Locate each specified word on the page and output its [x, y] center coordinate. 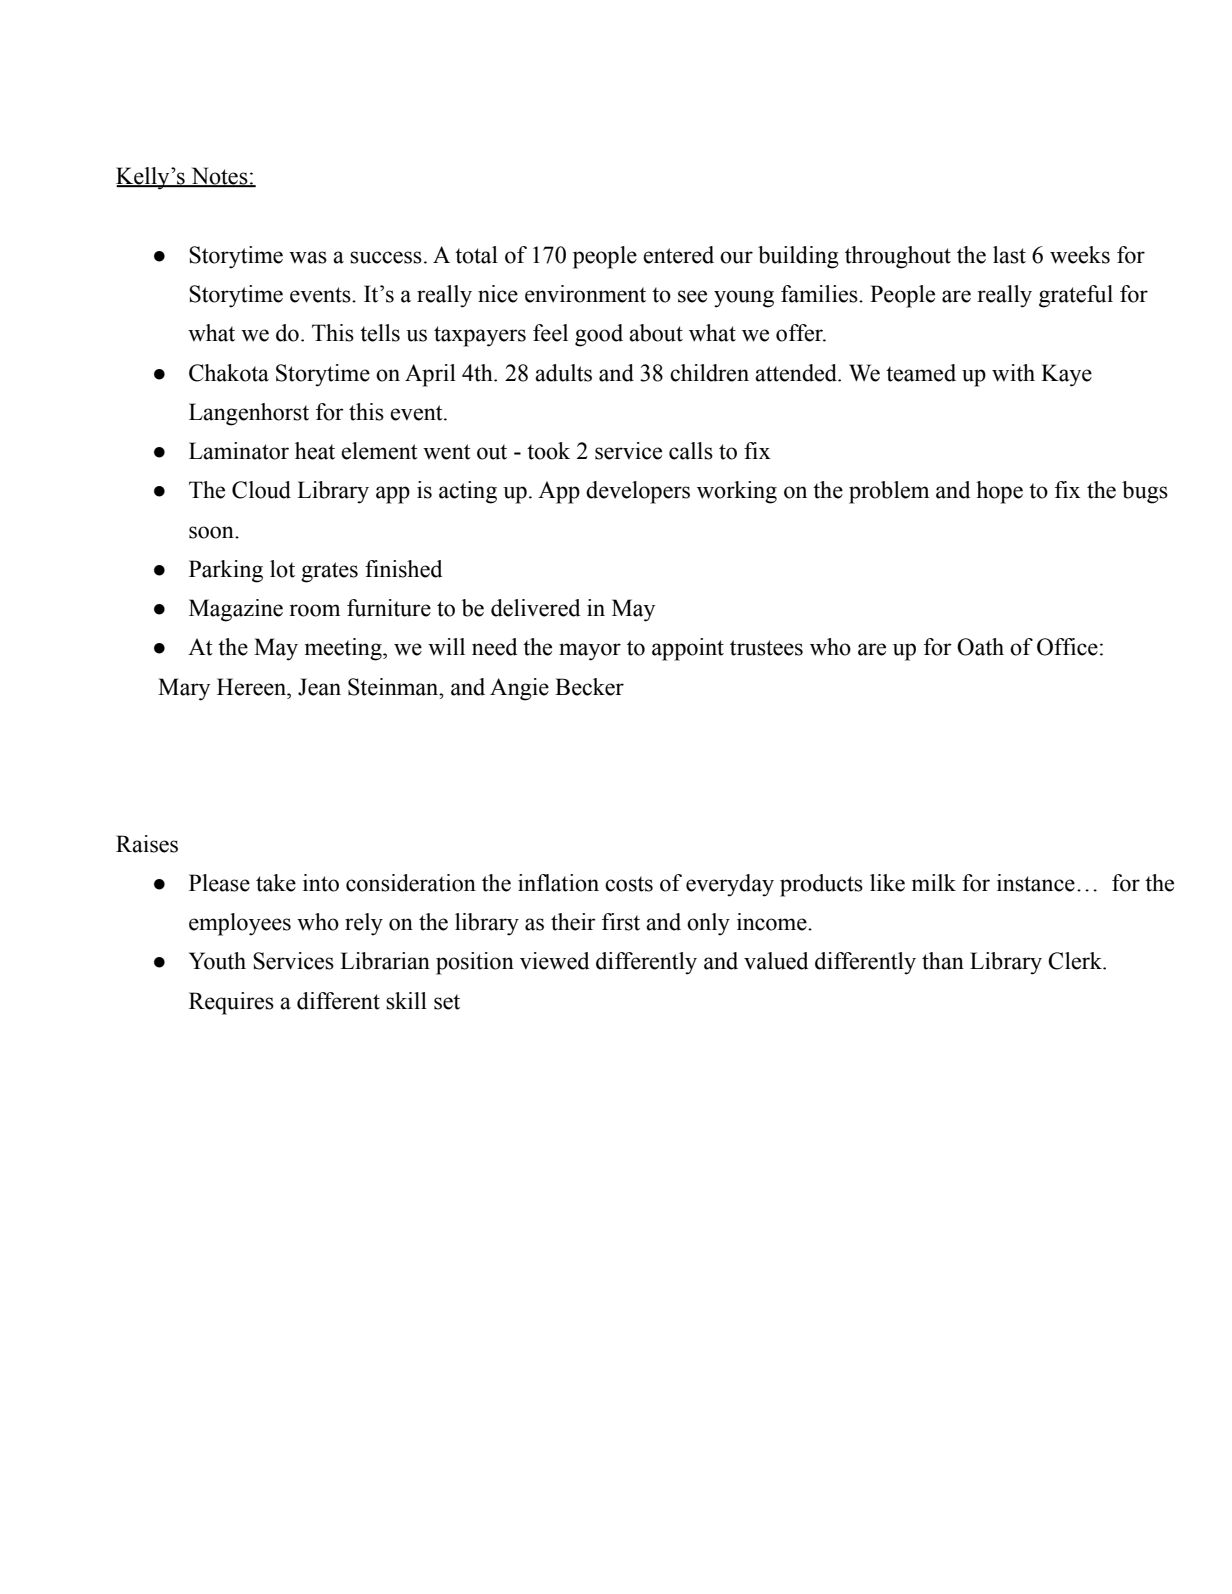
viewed [554, 961]
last [1009, 255]
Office [1067, 647]
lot [282, 569]
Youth [217, 961]
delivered [535, 608]
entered [678, 255]
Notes [219, 177]
